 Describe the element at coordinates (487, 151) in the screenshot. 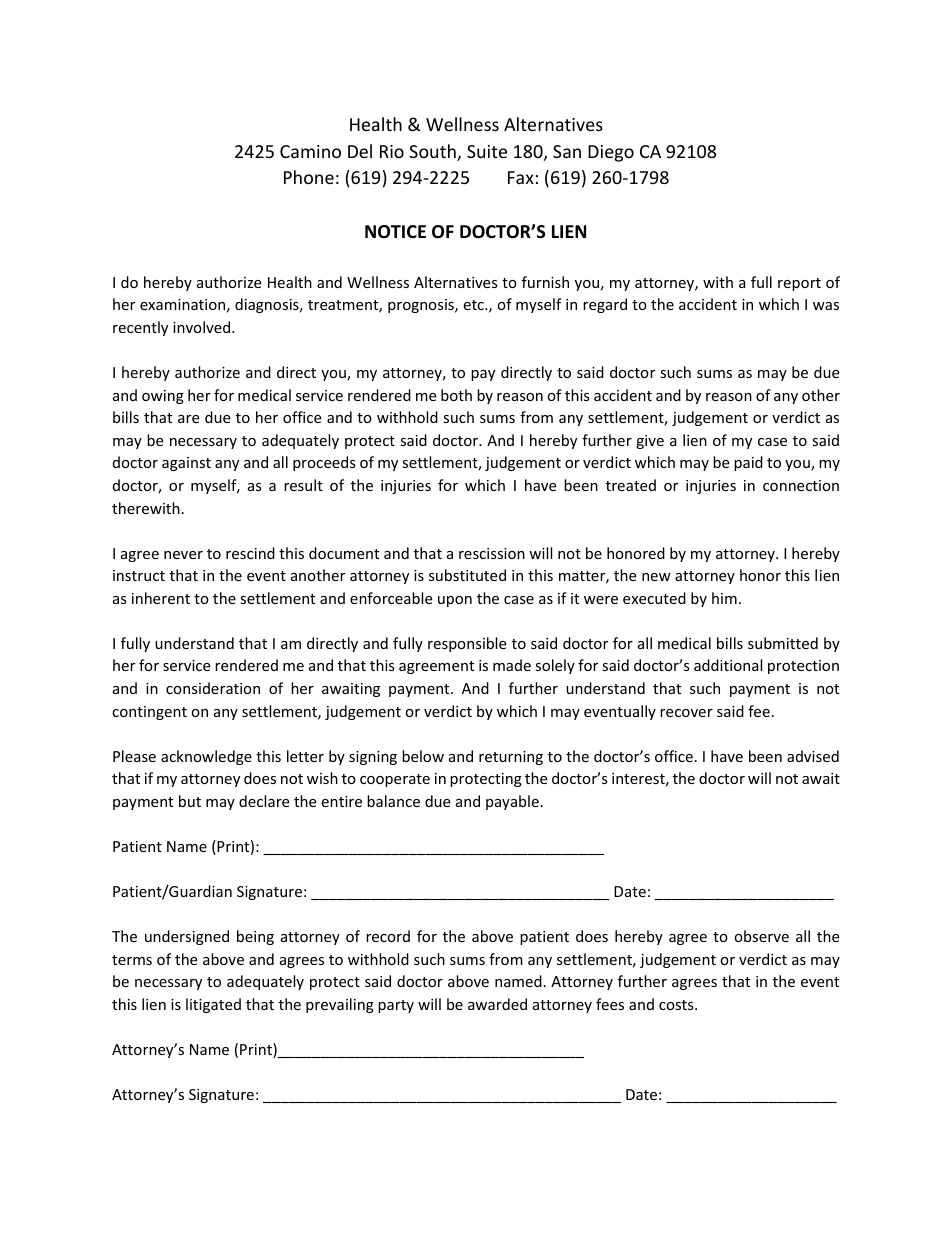

I see `Suite` at that location.
